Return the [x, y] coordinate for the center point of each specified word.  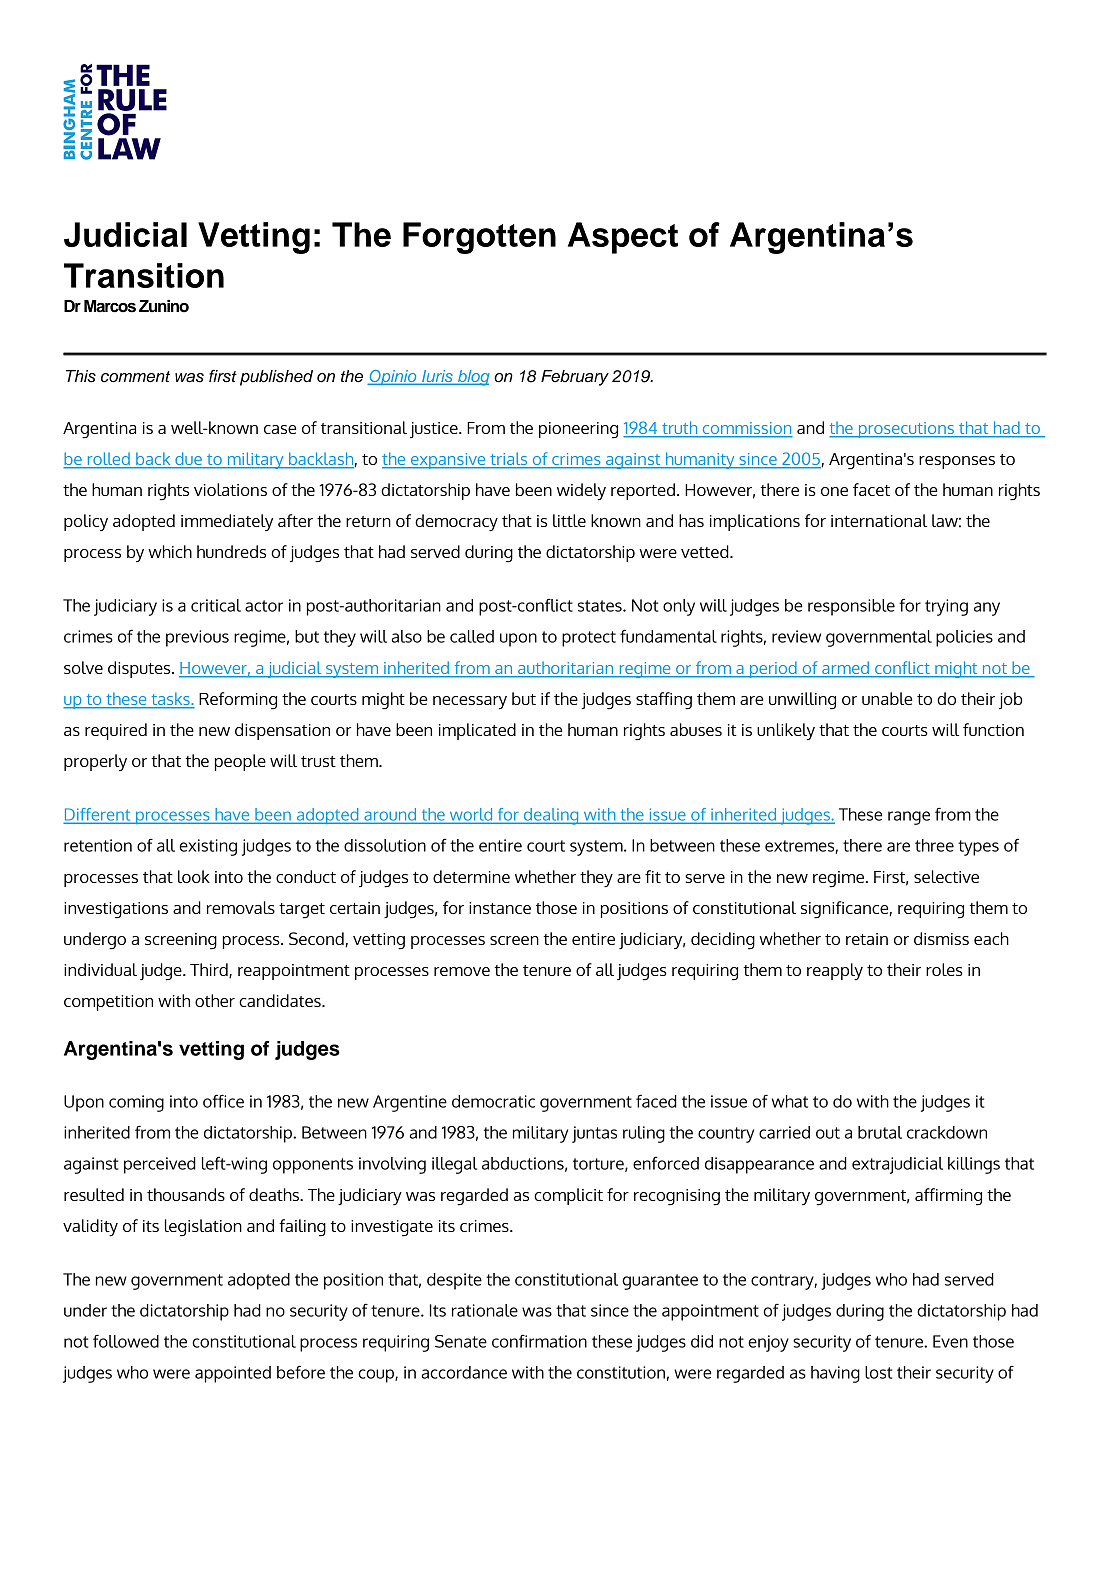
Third [210, 970]
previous [197, 638]
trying [946, 607]
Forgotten [479, 238]
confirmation [539, 1341]
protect [589, 639]
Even [950, 1341]
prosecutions [906, 430]
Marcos [110, 306]
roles [944, 969]
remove [462, 971]
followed [126, 1341]
